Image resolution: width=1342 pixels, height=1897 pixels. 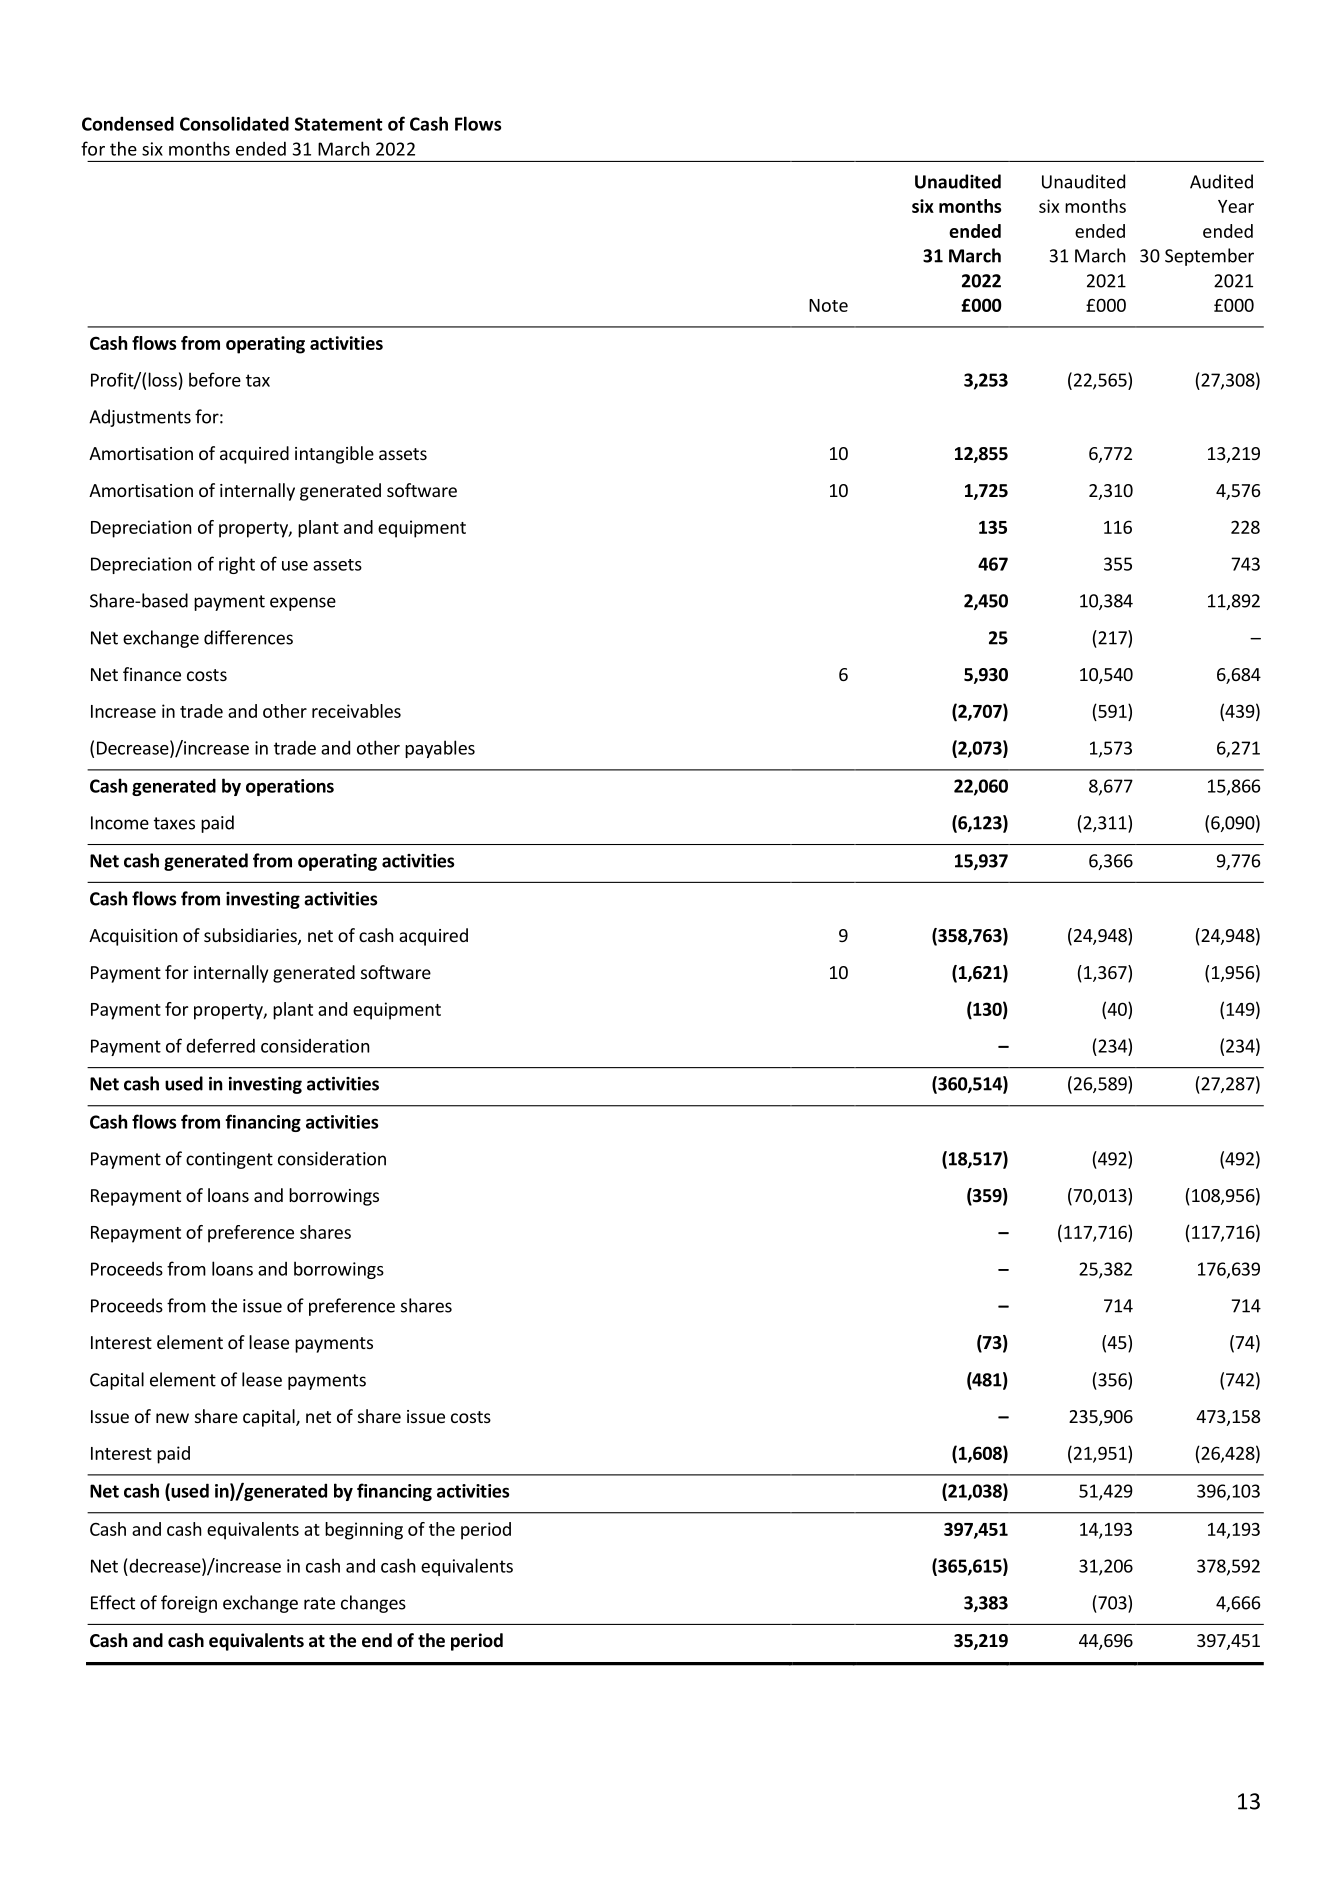 What do you see at coordinates (373, 1604) in the screenshot?
I see `changes` at bounding box center [373, 1604].
